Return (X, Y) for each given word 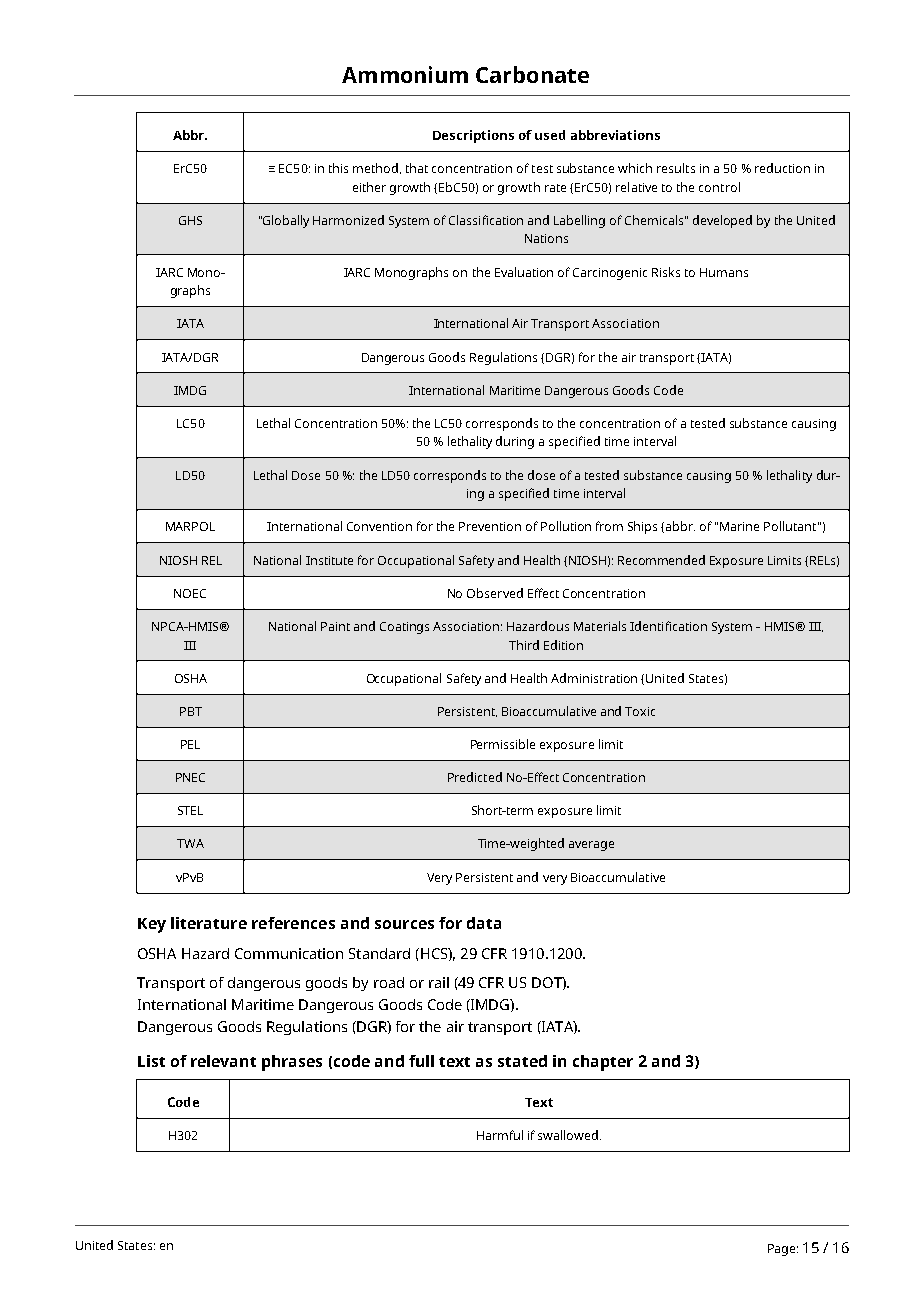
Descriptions (473, 136)
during (515, 442)
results (676, 168)
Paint (335, 626)
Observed (495, 593)
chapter (603, 1063)
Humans (724, 272)
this (338, 168)
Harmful (500, 1135)
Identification (668, 626)
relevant (223, 1061)
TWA (190, 843)
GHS (190, 220)
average (591, 846)
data (484, 923)
